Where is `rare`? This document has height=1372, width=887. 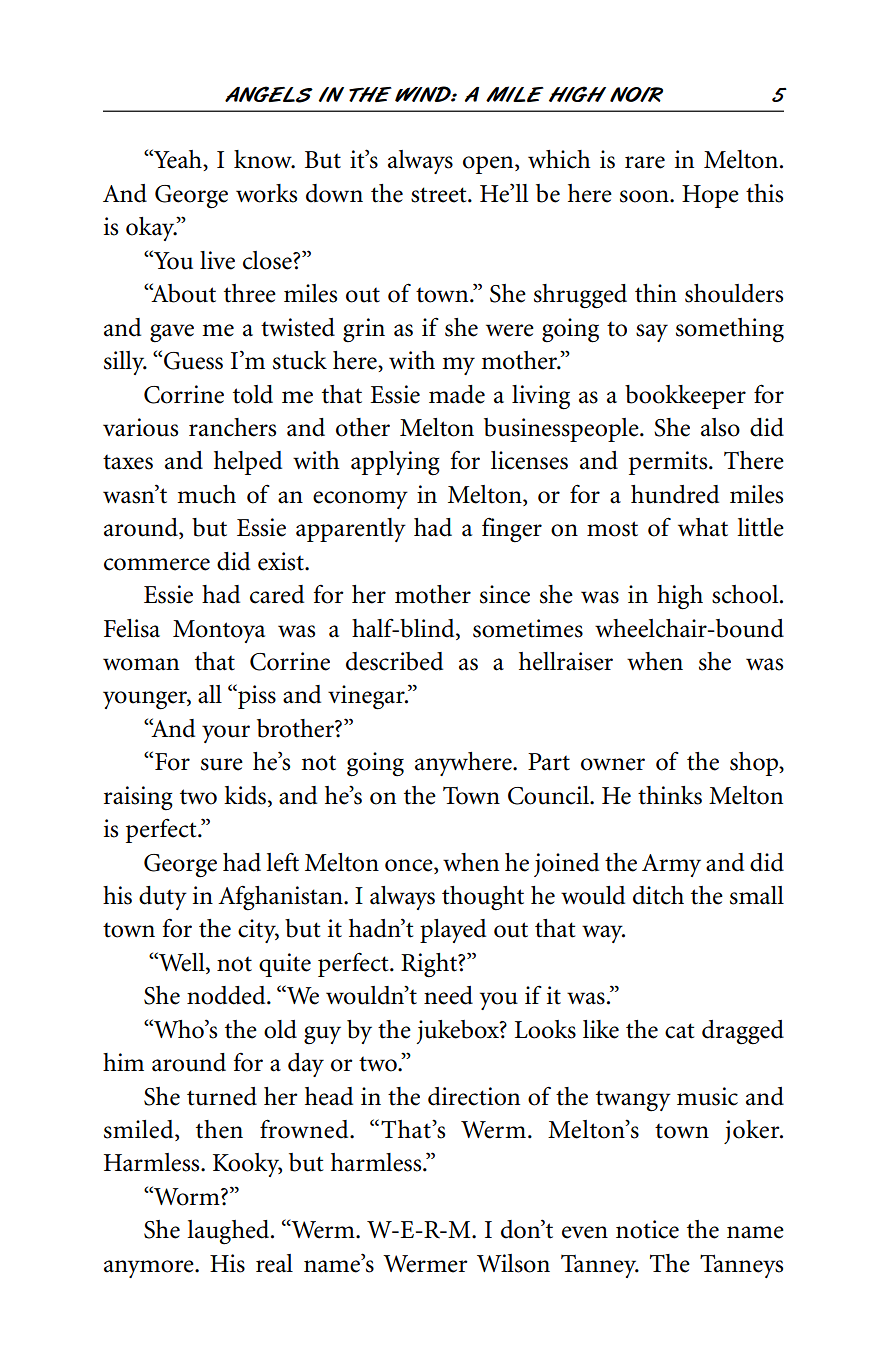
rare is located at coordinates (645, 162).
